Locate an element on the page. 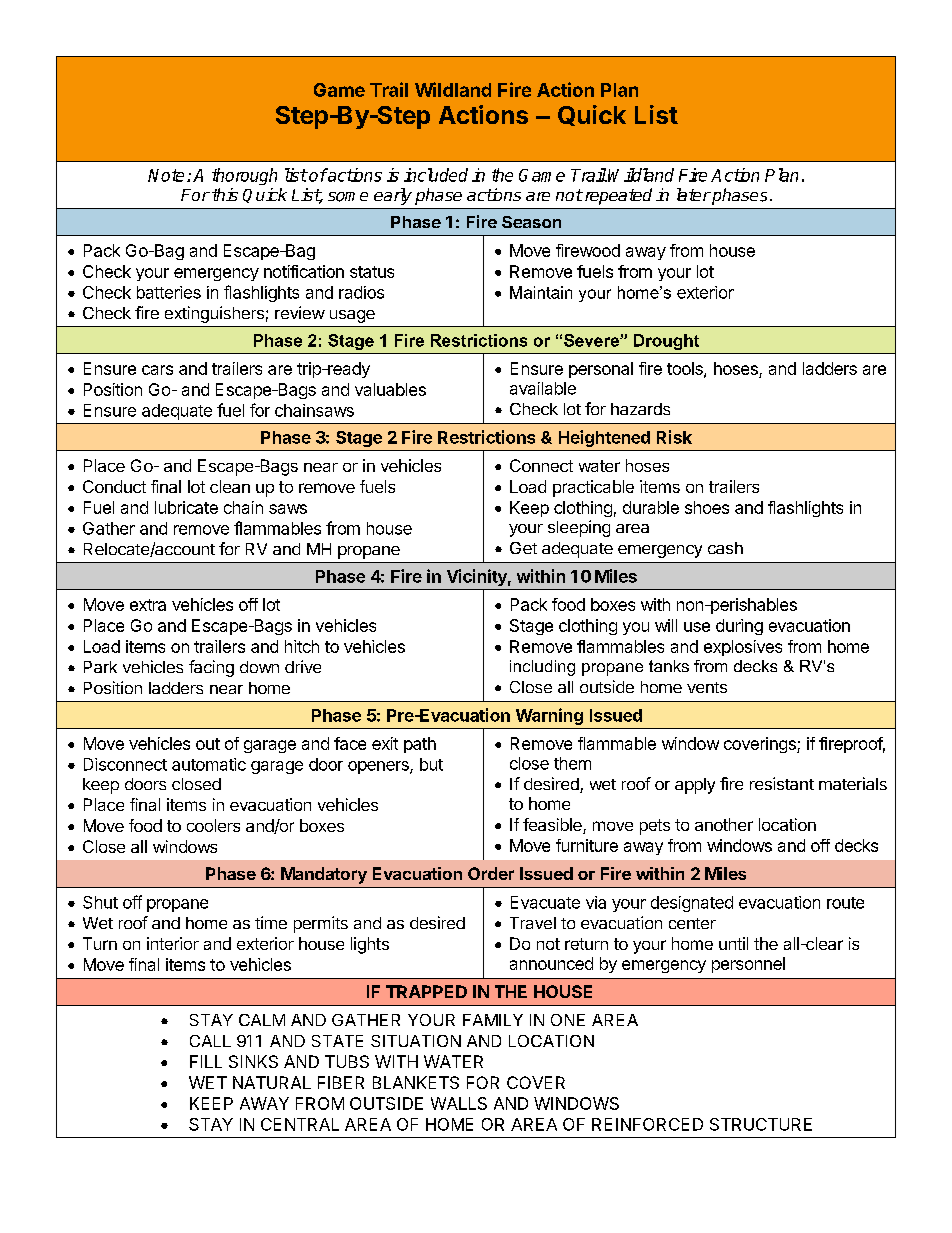 This image has height=1233, width=952. included is located at coordinates (436, 175).
